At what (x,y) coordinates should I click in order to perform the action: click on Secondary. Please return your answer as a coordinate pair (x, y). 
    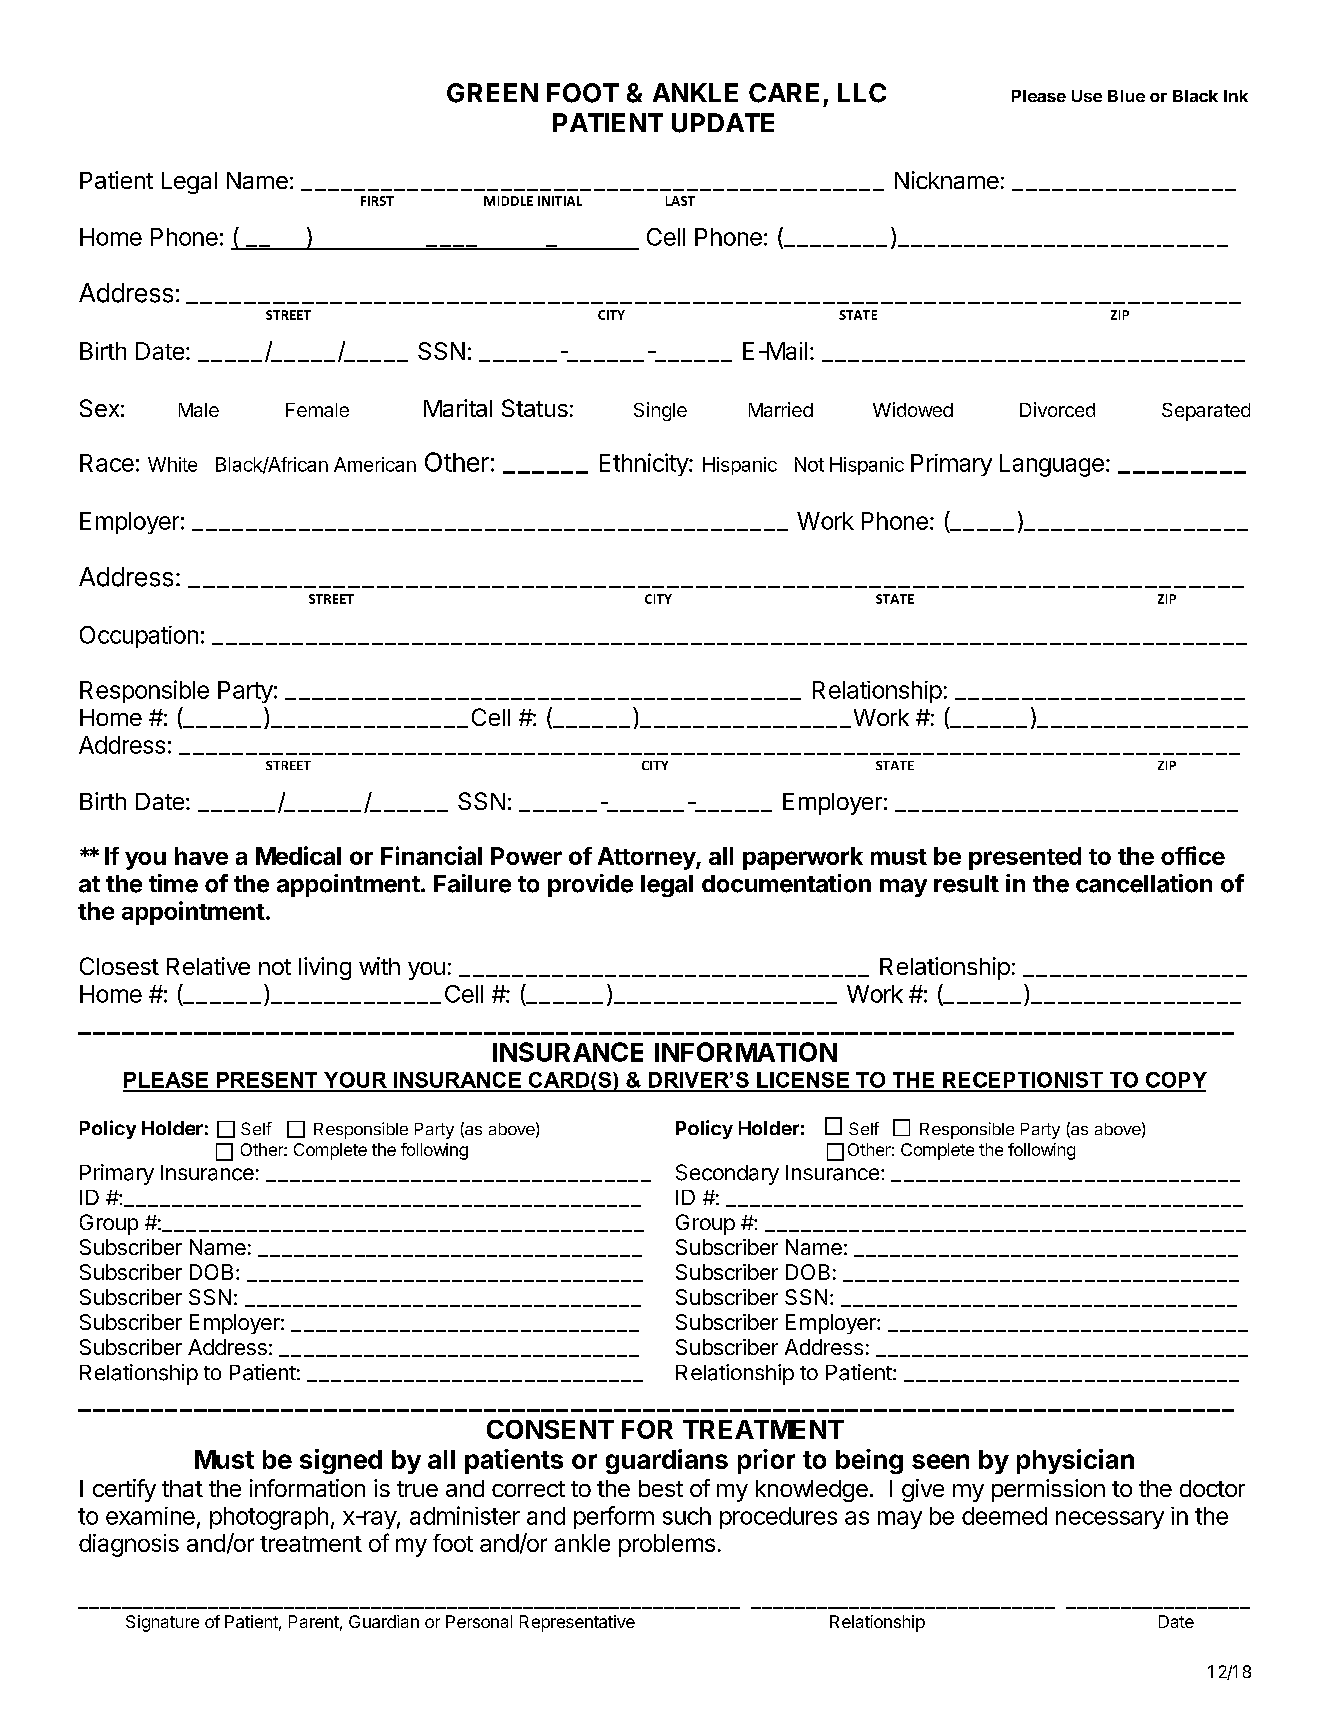
    Looking at the image, I should click on (727, 1174).
